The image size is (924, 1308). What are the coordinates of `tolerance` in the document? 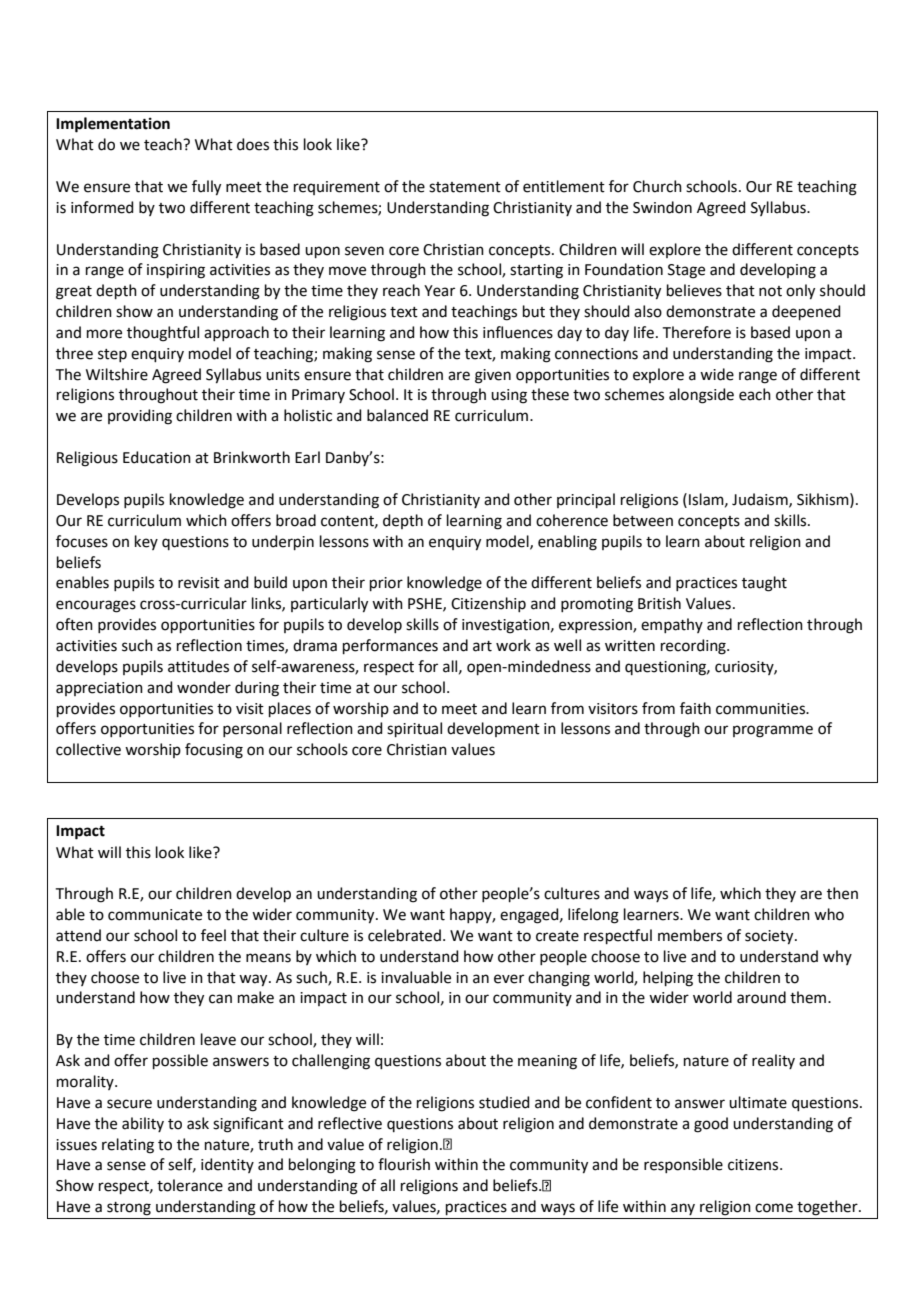 It's located at (190, 1185).
